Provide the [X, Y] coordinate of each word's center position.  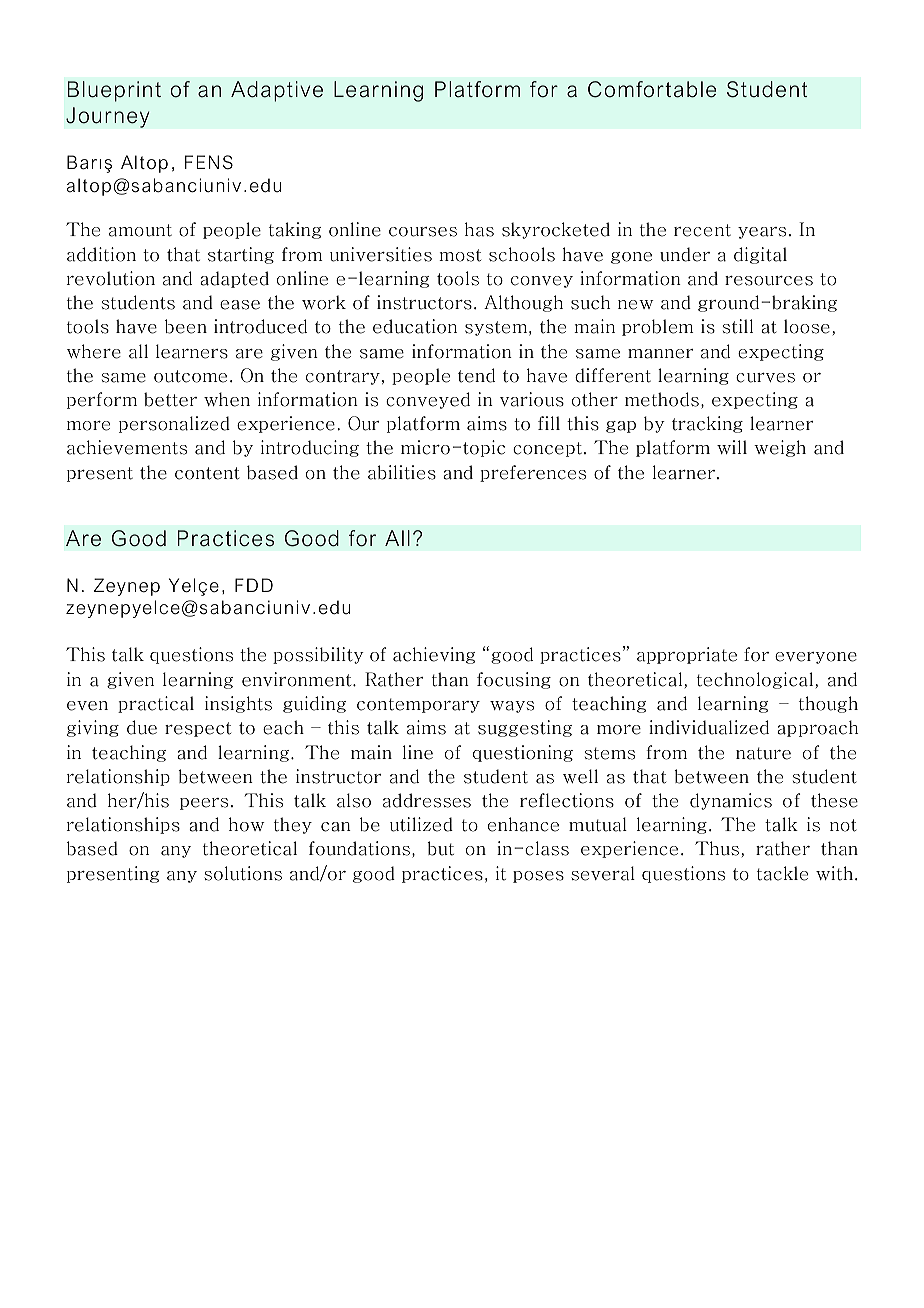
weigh [780, 448]
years [762, 233]
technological [755, 680]
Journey [108, 117]
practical [156, 704]
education [415, 326]
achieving [434, 655]
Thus [717, 848]
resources [769, 281]
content [207, 473]
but [440, 848]
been [186, 326]
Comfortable [652, 89]
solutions [243, 873]
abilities [402, 472]
